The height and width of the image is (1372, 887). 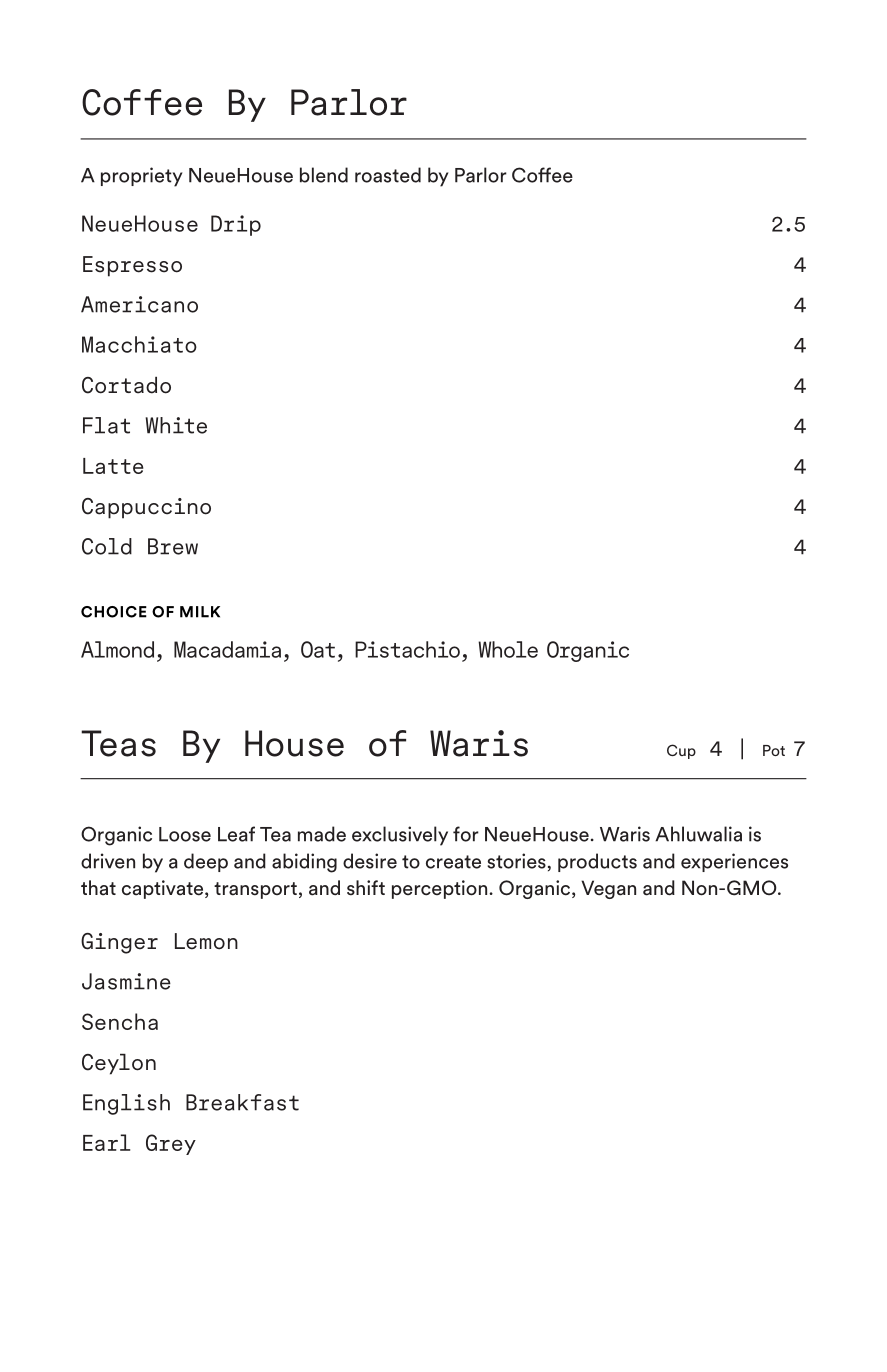 What do you see at coordinates (608, 889) in the image?
I see `Vegan` at bounding box center [608, 889].
